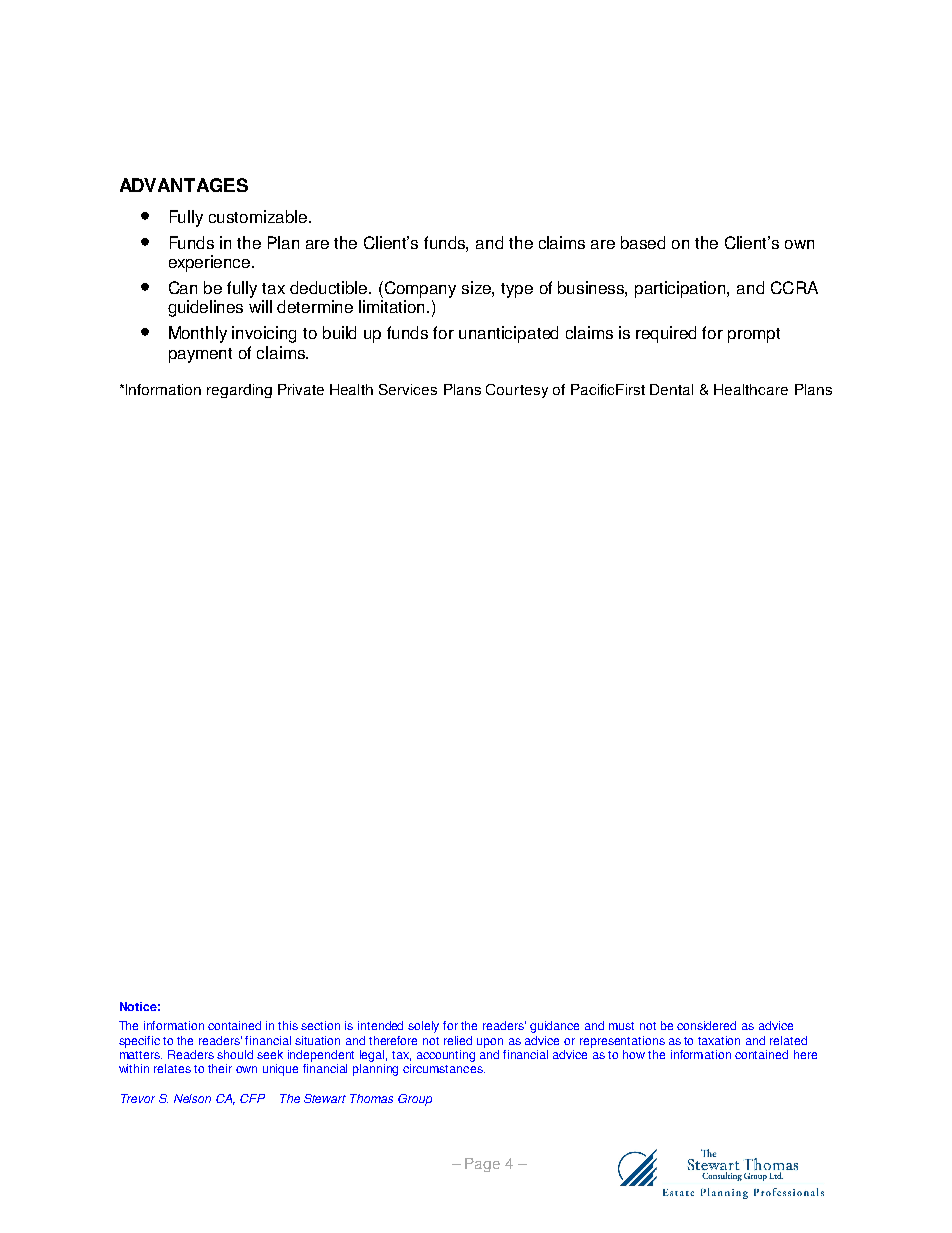  I want to click on regarding, so click(239, 391).
